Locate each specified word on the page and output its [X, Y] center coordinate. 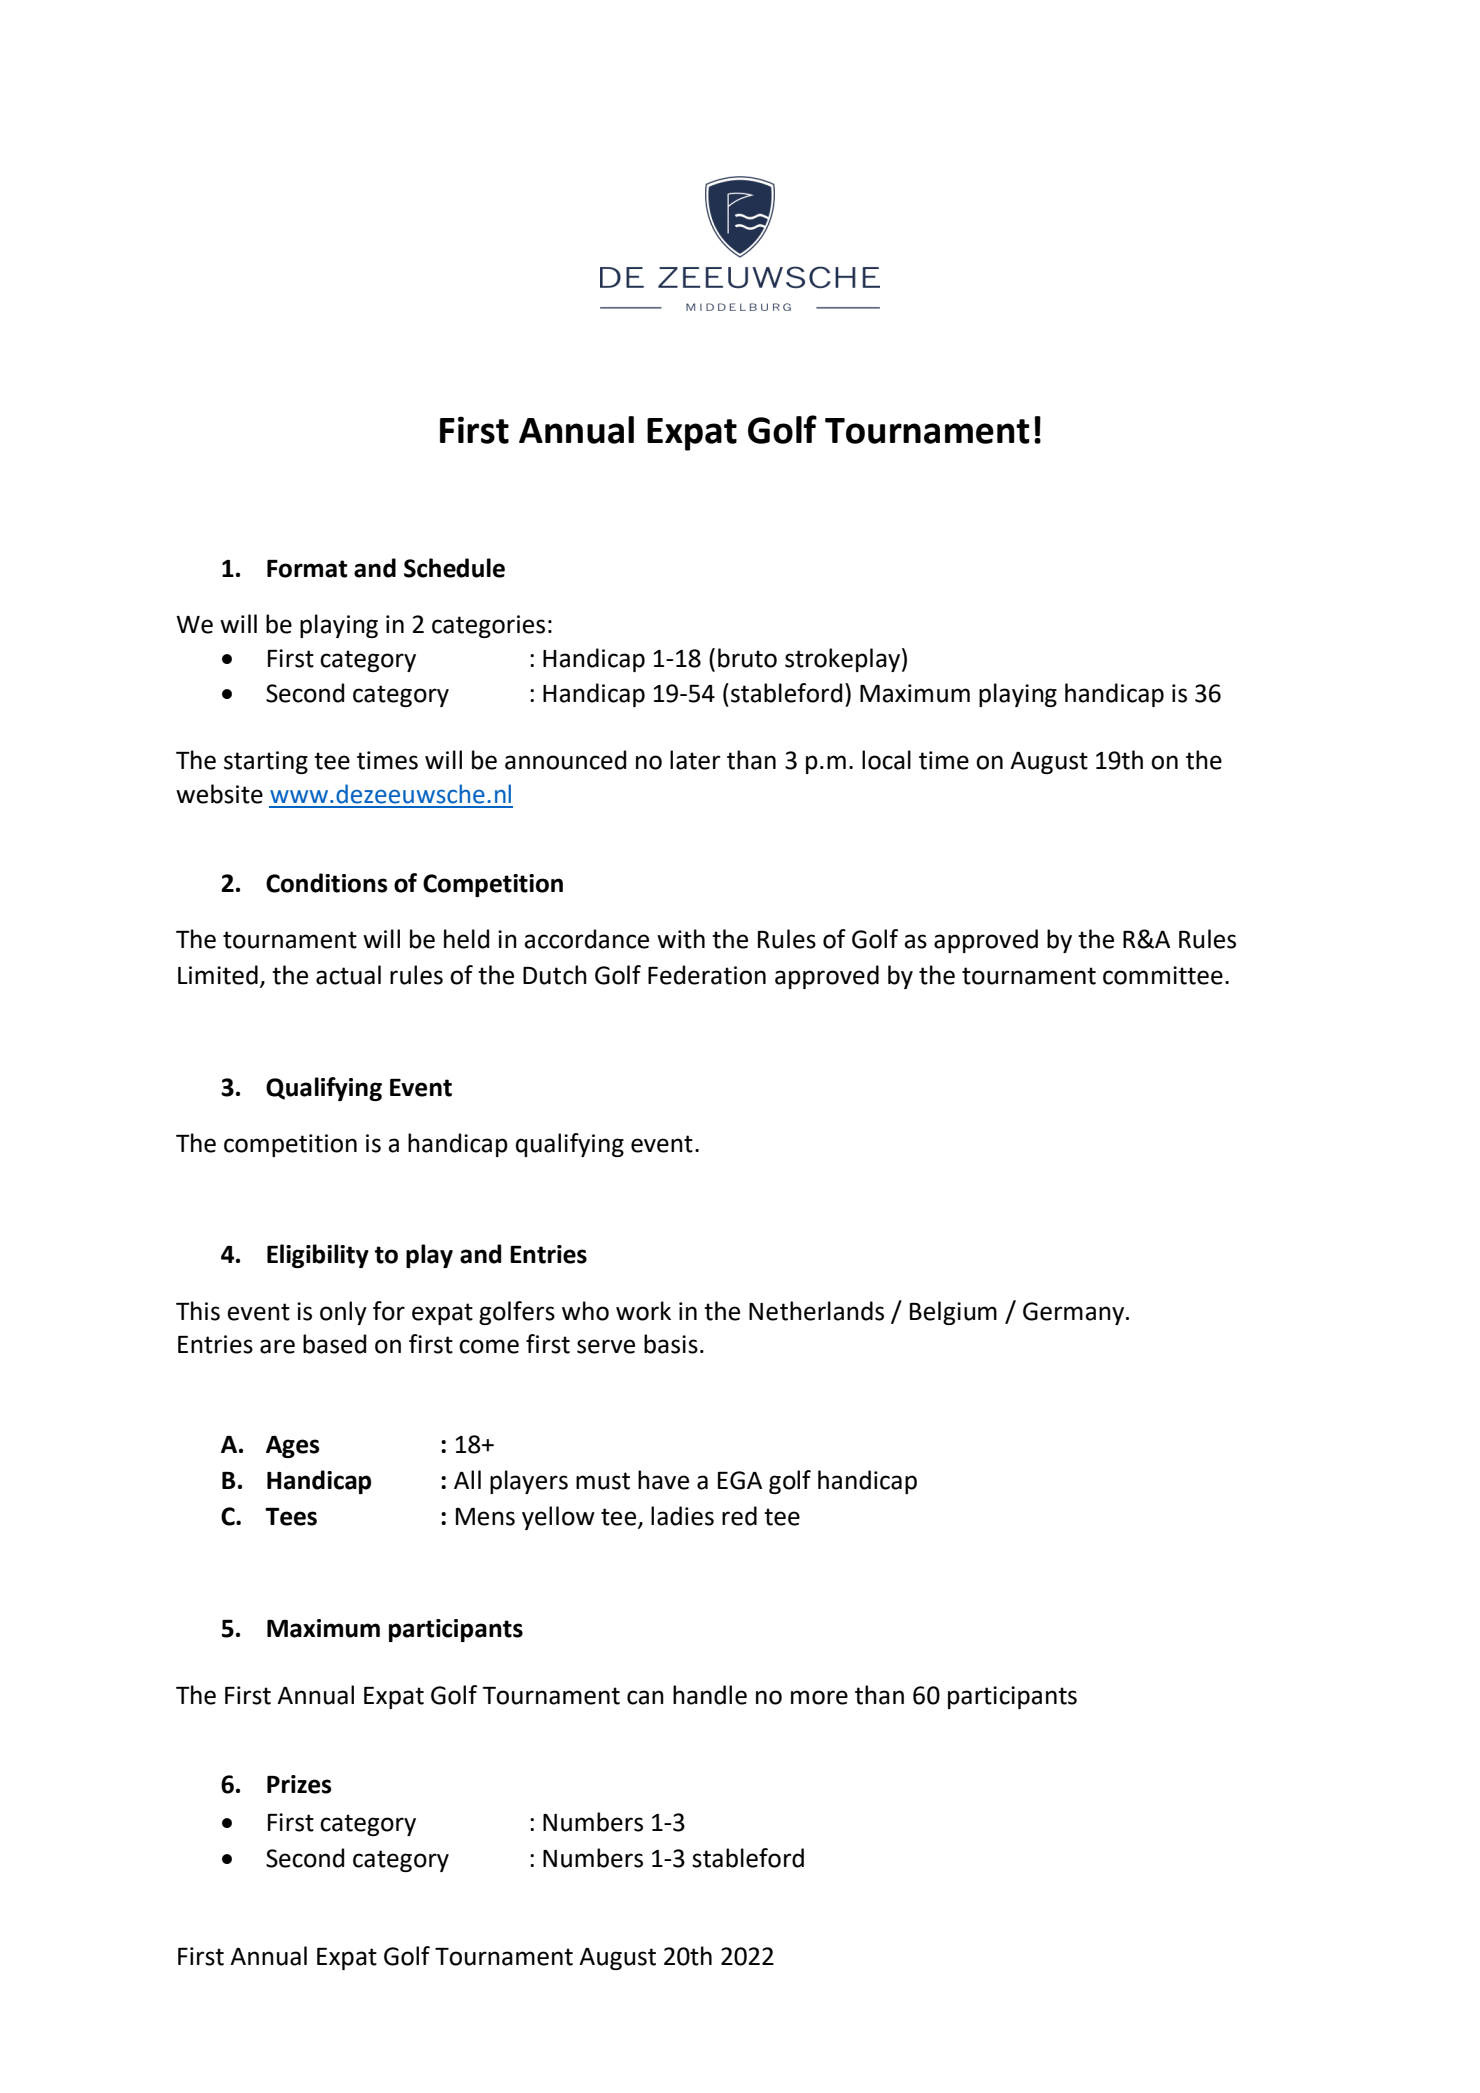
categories [488, 626]
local [886, 760]
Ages [293, 1447]
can [645, 1697]
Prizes [299, 1784]
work [643, 1311]
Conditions [327, 883]
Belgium [953, 1313]
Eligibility [318, 1256]
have [663, 1480]
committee [1163, 975]
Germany [1075, 1313]
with [681, 939]
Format [307, 569]
